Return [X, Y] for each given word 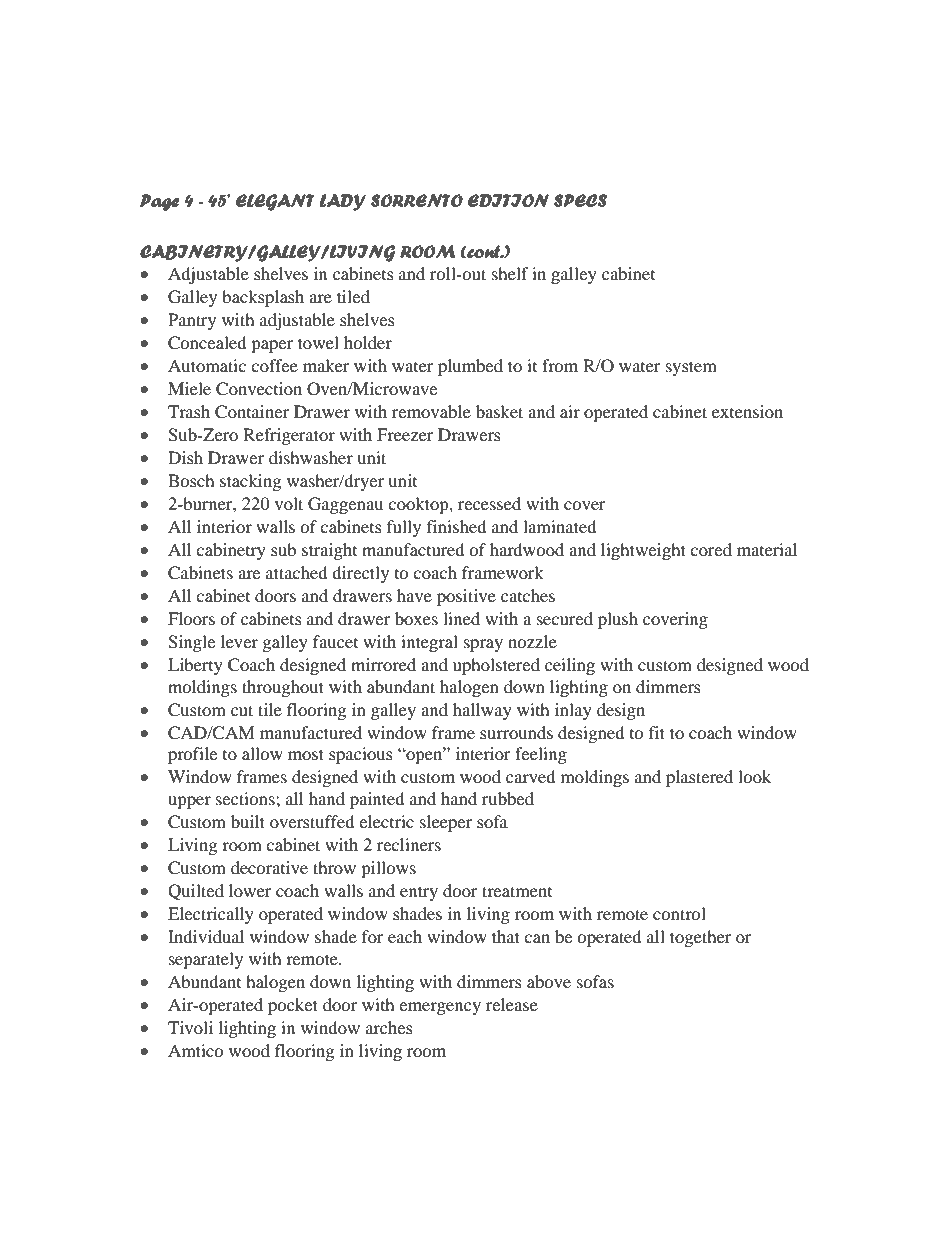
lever [239, 641]
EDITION [508, 200]
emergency [440, 1008]
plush [618, 620]
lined [461, 618]
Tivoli [190, 1027]
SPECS [580, 200]
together [701, 938]
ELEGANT [275, 202]
